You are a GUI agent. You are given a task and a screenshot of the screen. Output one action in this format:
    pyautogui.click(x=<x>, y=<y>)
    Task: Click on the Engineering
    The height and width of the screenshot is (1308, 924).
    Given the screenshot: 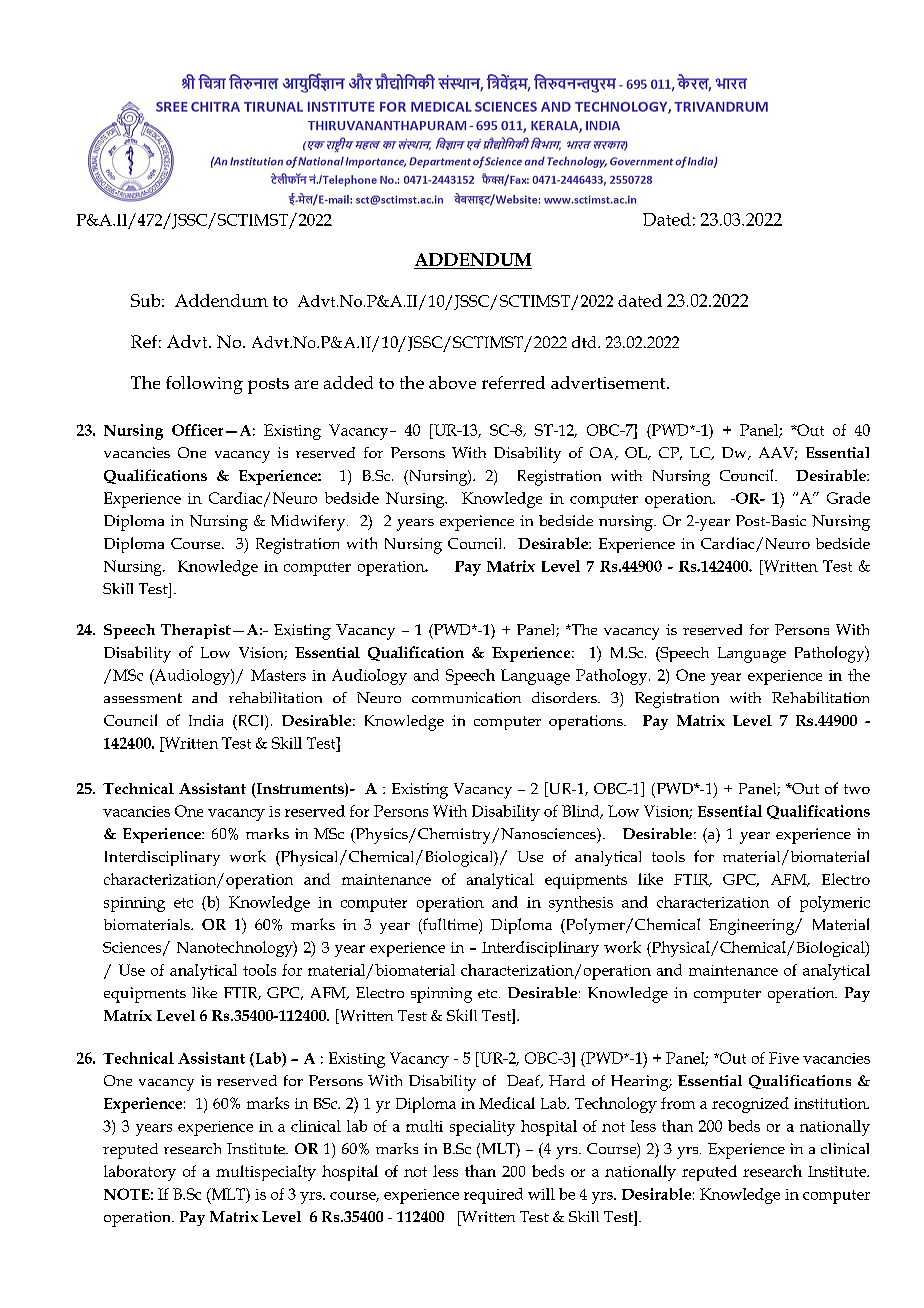 What is the action you would take?
    pyautogui.click(x=753, y=927)
